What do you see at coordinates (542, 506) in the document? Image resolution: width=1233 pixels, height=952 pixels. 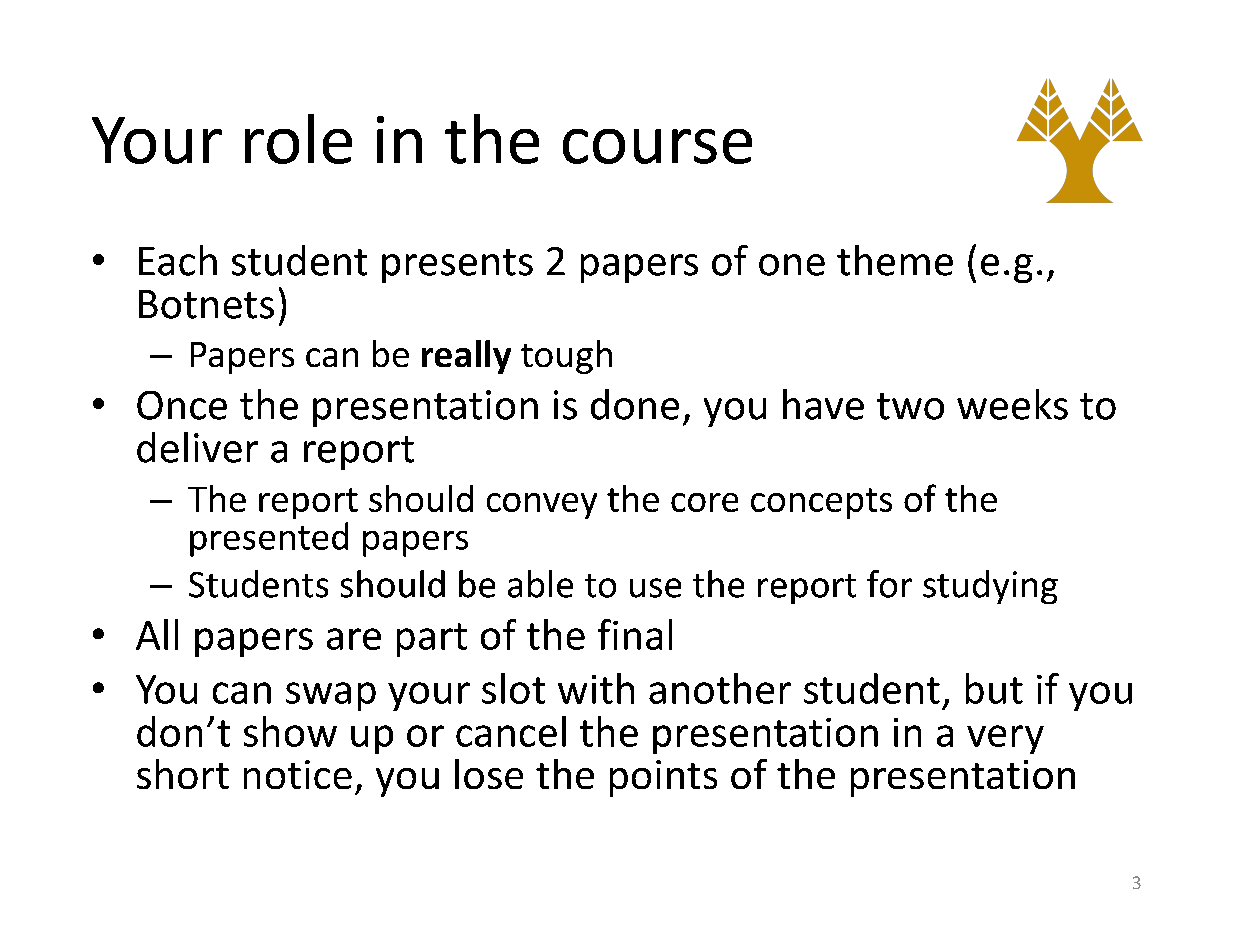 I see `convey` at bounding box center [542, 506].
